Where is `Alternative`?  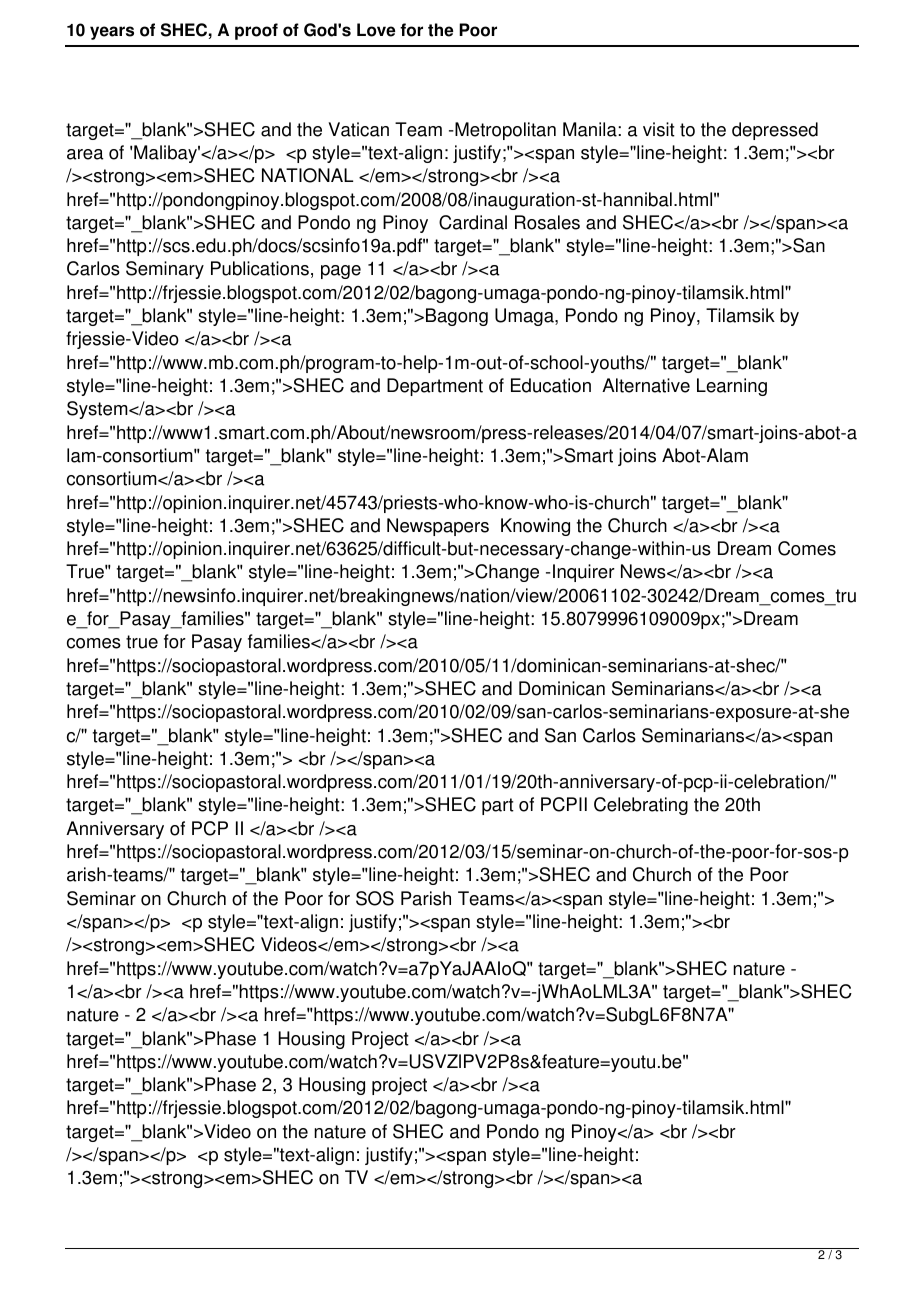 Alternative is located at coordinates (646, 385).
